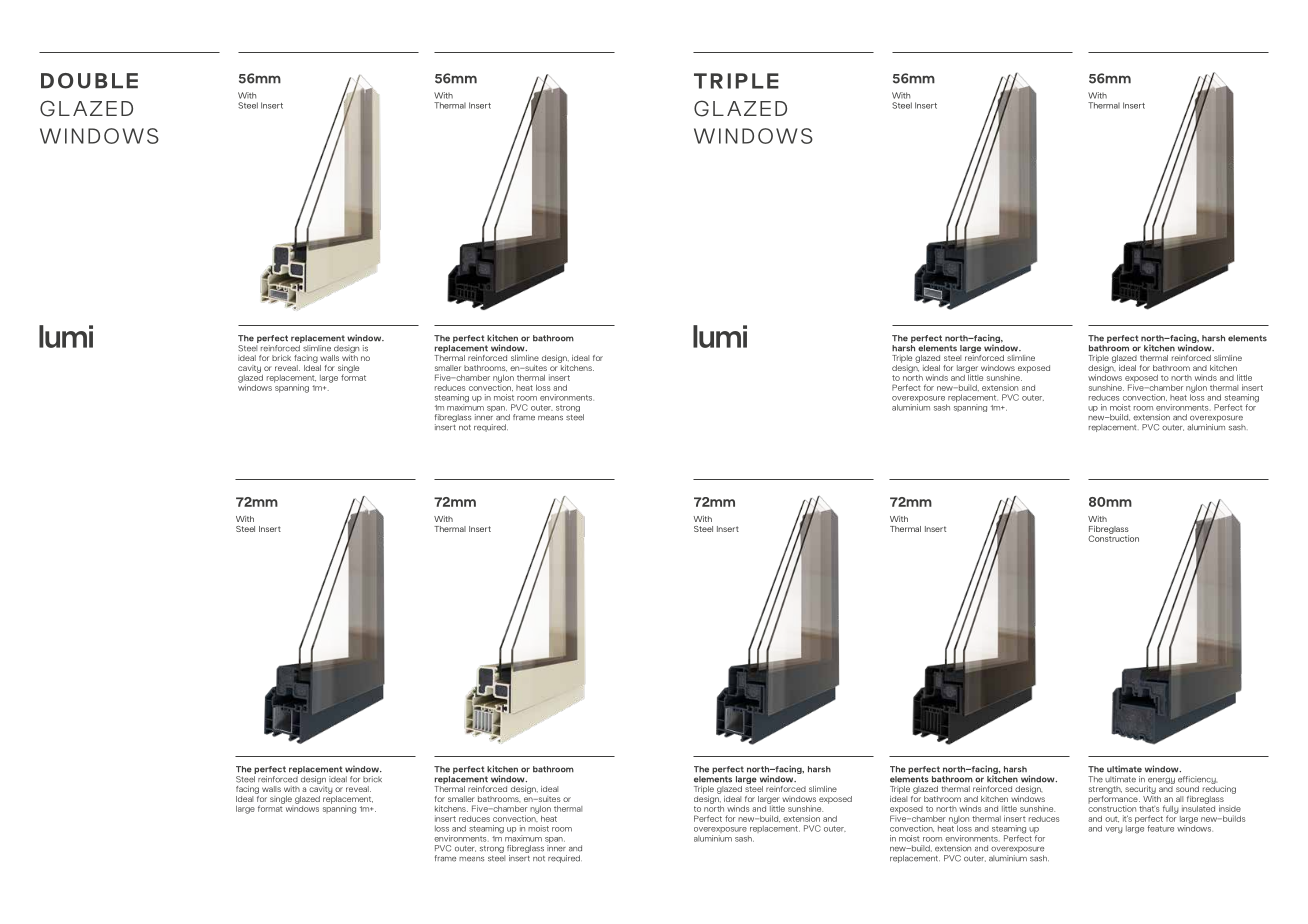 The height and width of the page is (924, 1308). I want to click on efficiency, so click(1198, 780).
